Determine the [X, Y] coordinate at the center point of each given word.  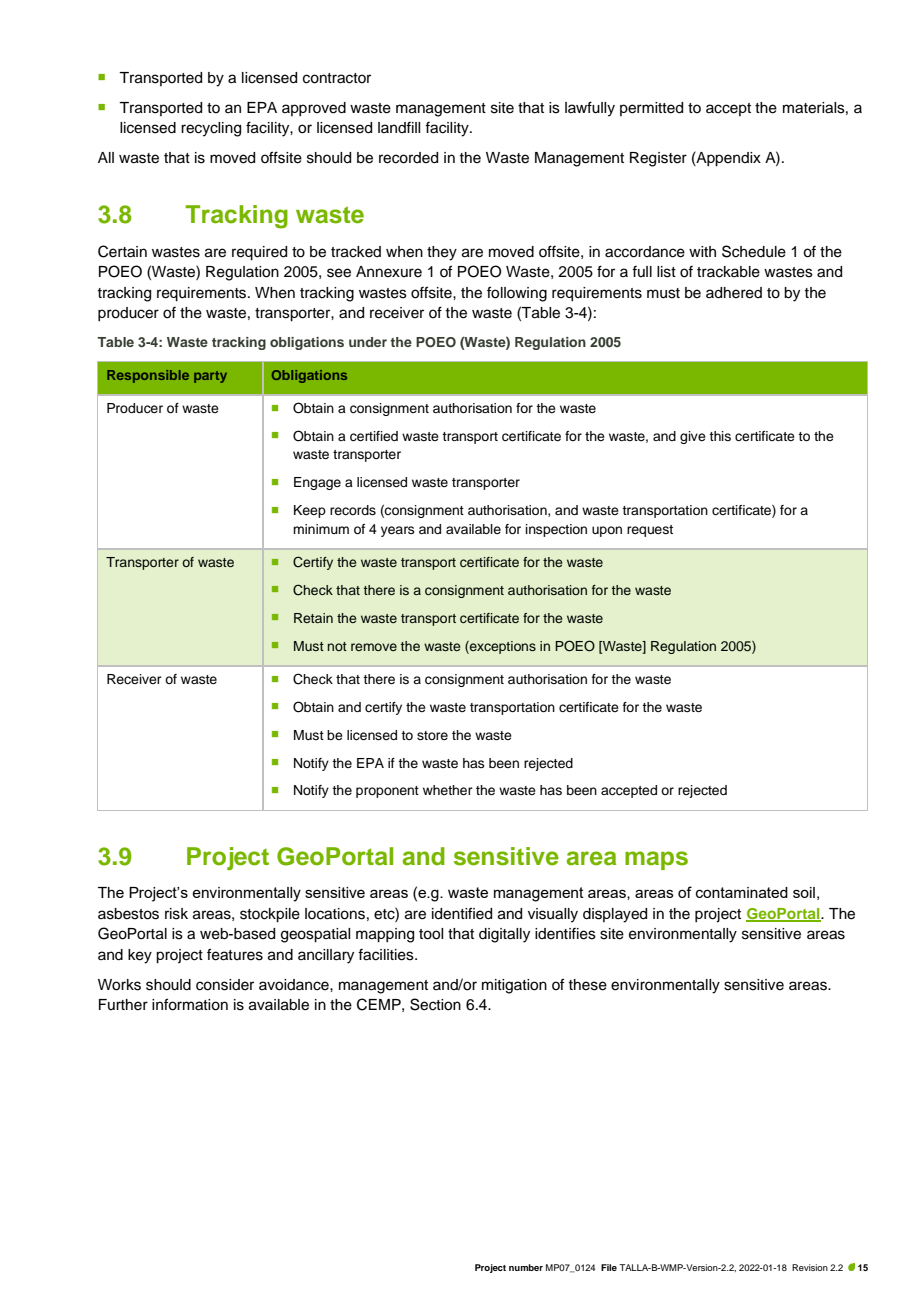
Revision [810, 1267]
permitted [651, 109]
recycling [211, 129]
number [526, 1267]
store [432, 735]
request [650, 531]
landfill [399, 127]
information [190, 1004]
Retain [313, 618]
